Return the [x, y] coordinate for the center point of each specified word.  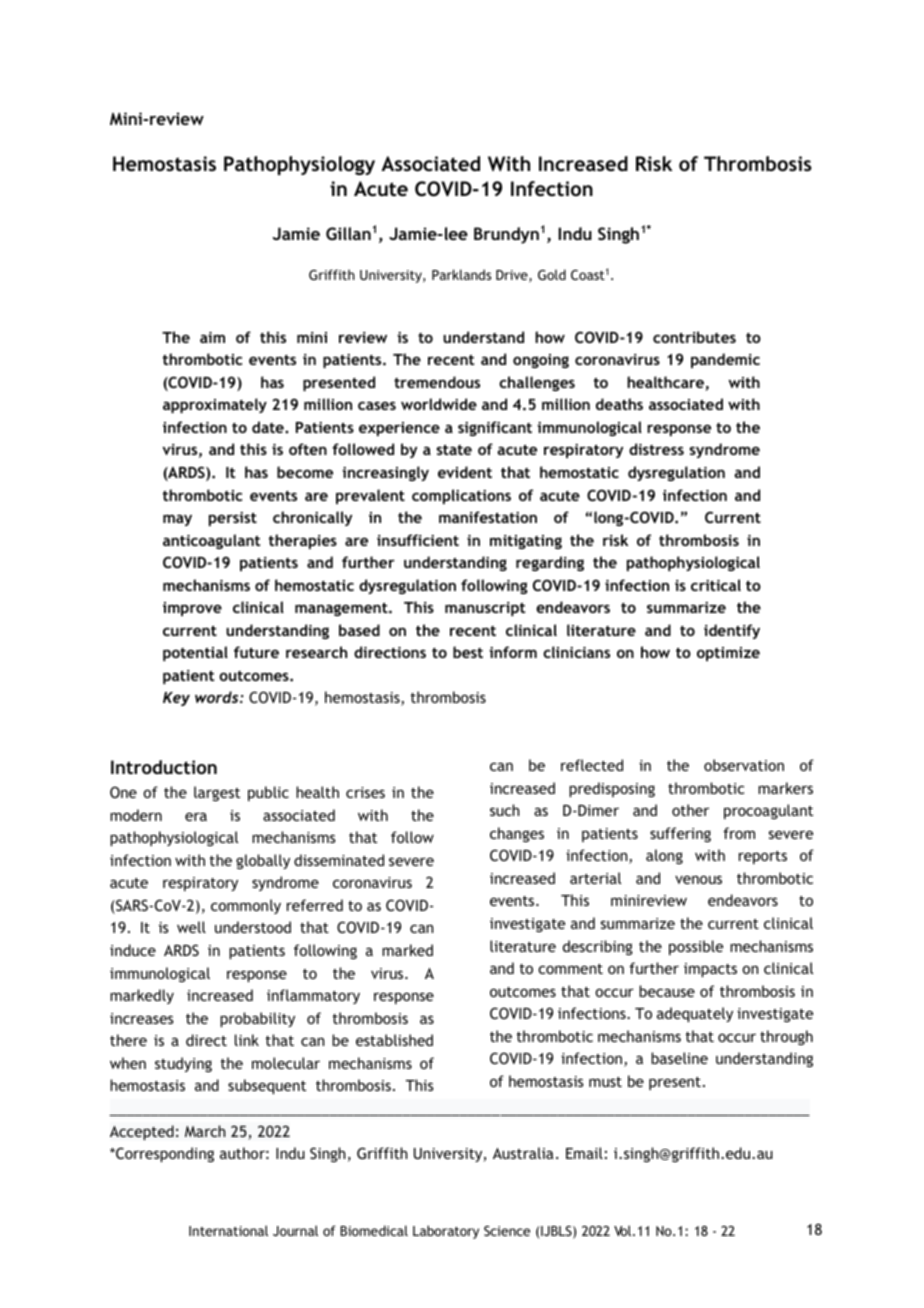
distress [656, 449]
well [191, 927]
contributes [694, 337]
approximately [215, 405]
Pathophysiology [299, 165]
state [454, 449]
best [468, 652]
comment [570, 969]
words [218, 697]
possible [696, 947]
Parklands [461, 274]
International [228, 1230]
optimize [728, 654]
